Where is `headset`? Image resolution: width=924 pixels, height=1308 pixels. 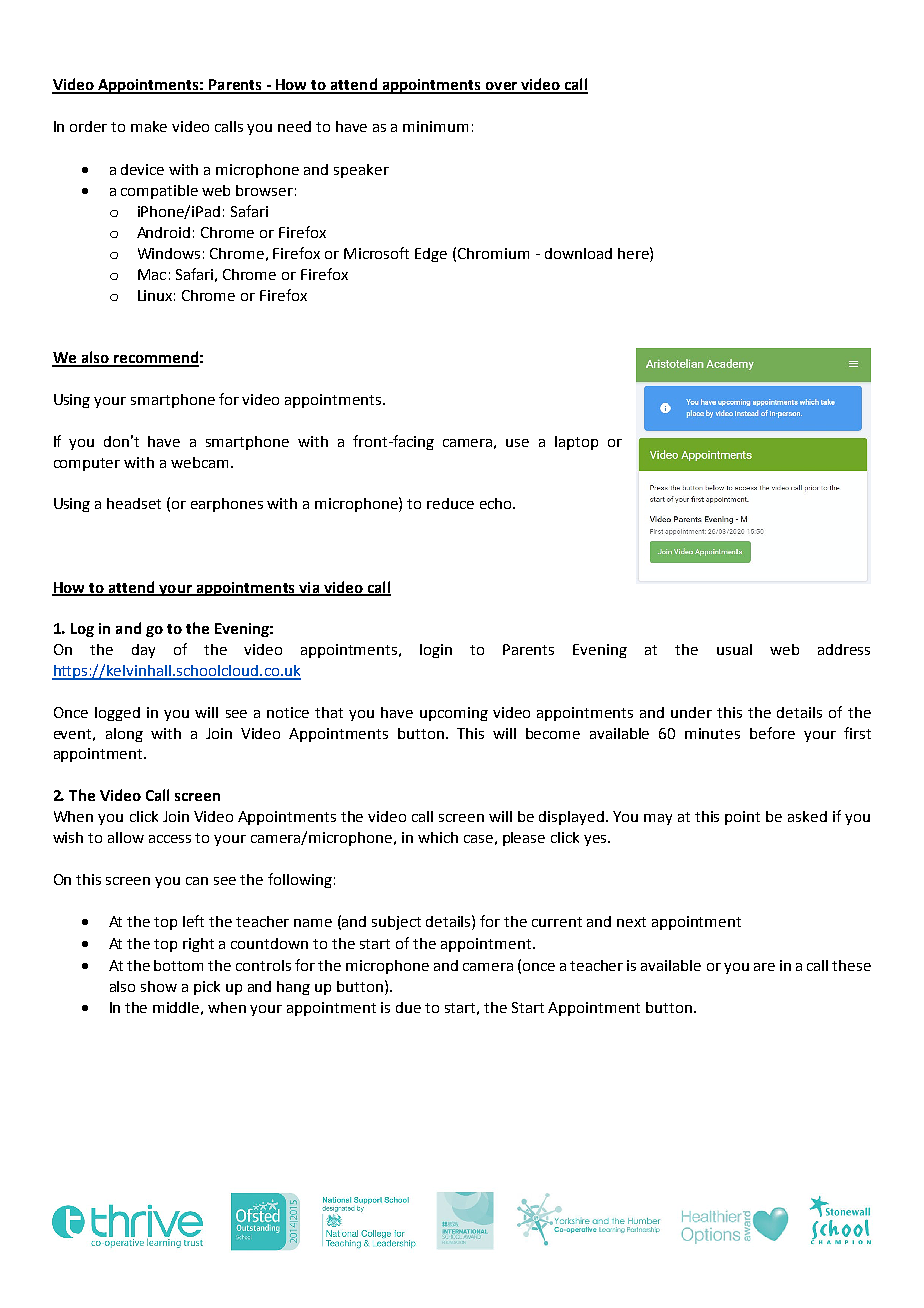
headset is located at coordinates (134, 503).
